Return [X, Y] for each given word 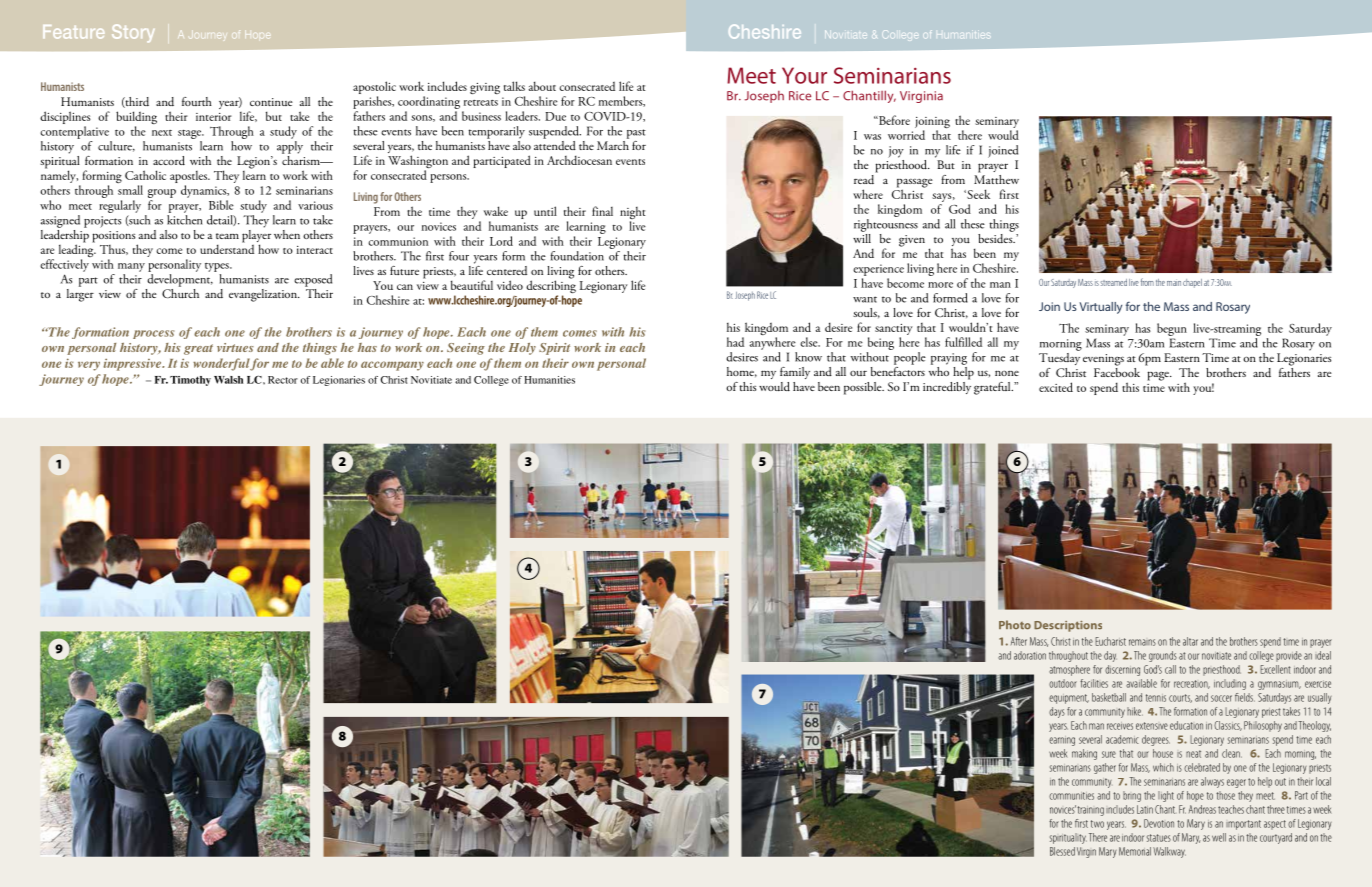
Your [804, 75]
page [1159, 376]
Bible [221, 205]
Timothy [190, 381]
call [1170, 669]
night [632, 214]
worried [906, 135]
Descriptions [1068, 626]
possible [864, 388]
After [1019, 641]
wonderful [221, 364]
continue [271, 102]
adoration [1030, 655]
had [735, 342]
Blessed [1062, 851]
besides [996, 237]
